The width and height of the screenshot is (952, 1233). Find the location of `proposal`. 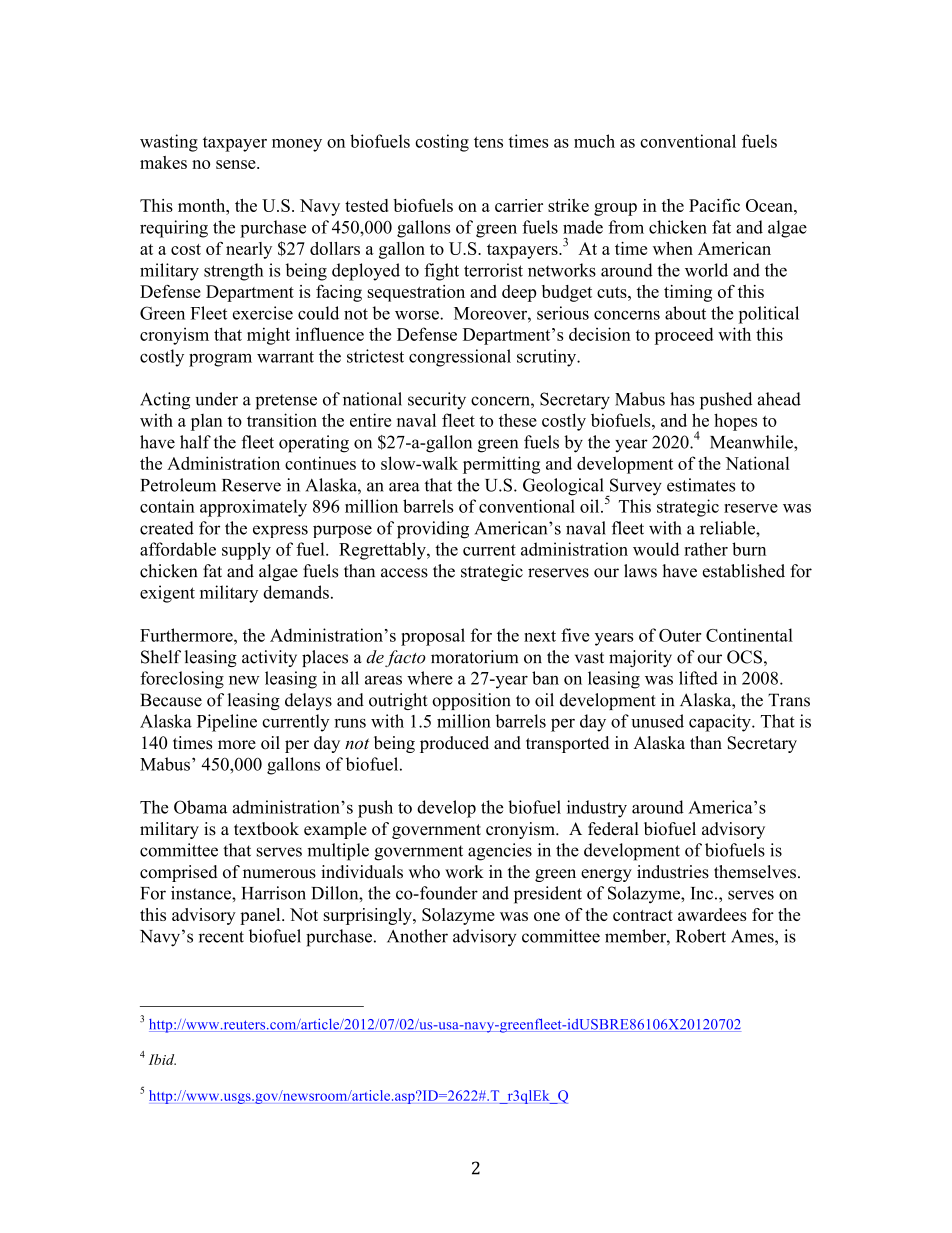

proposal is located at coordinates (433, 637).
